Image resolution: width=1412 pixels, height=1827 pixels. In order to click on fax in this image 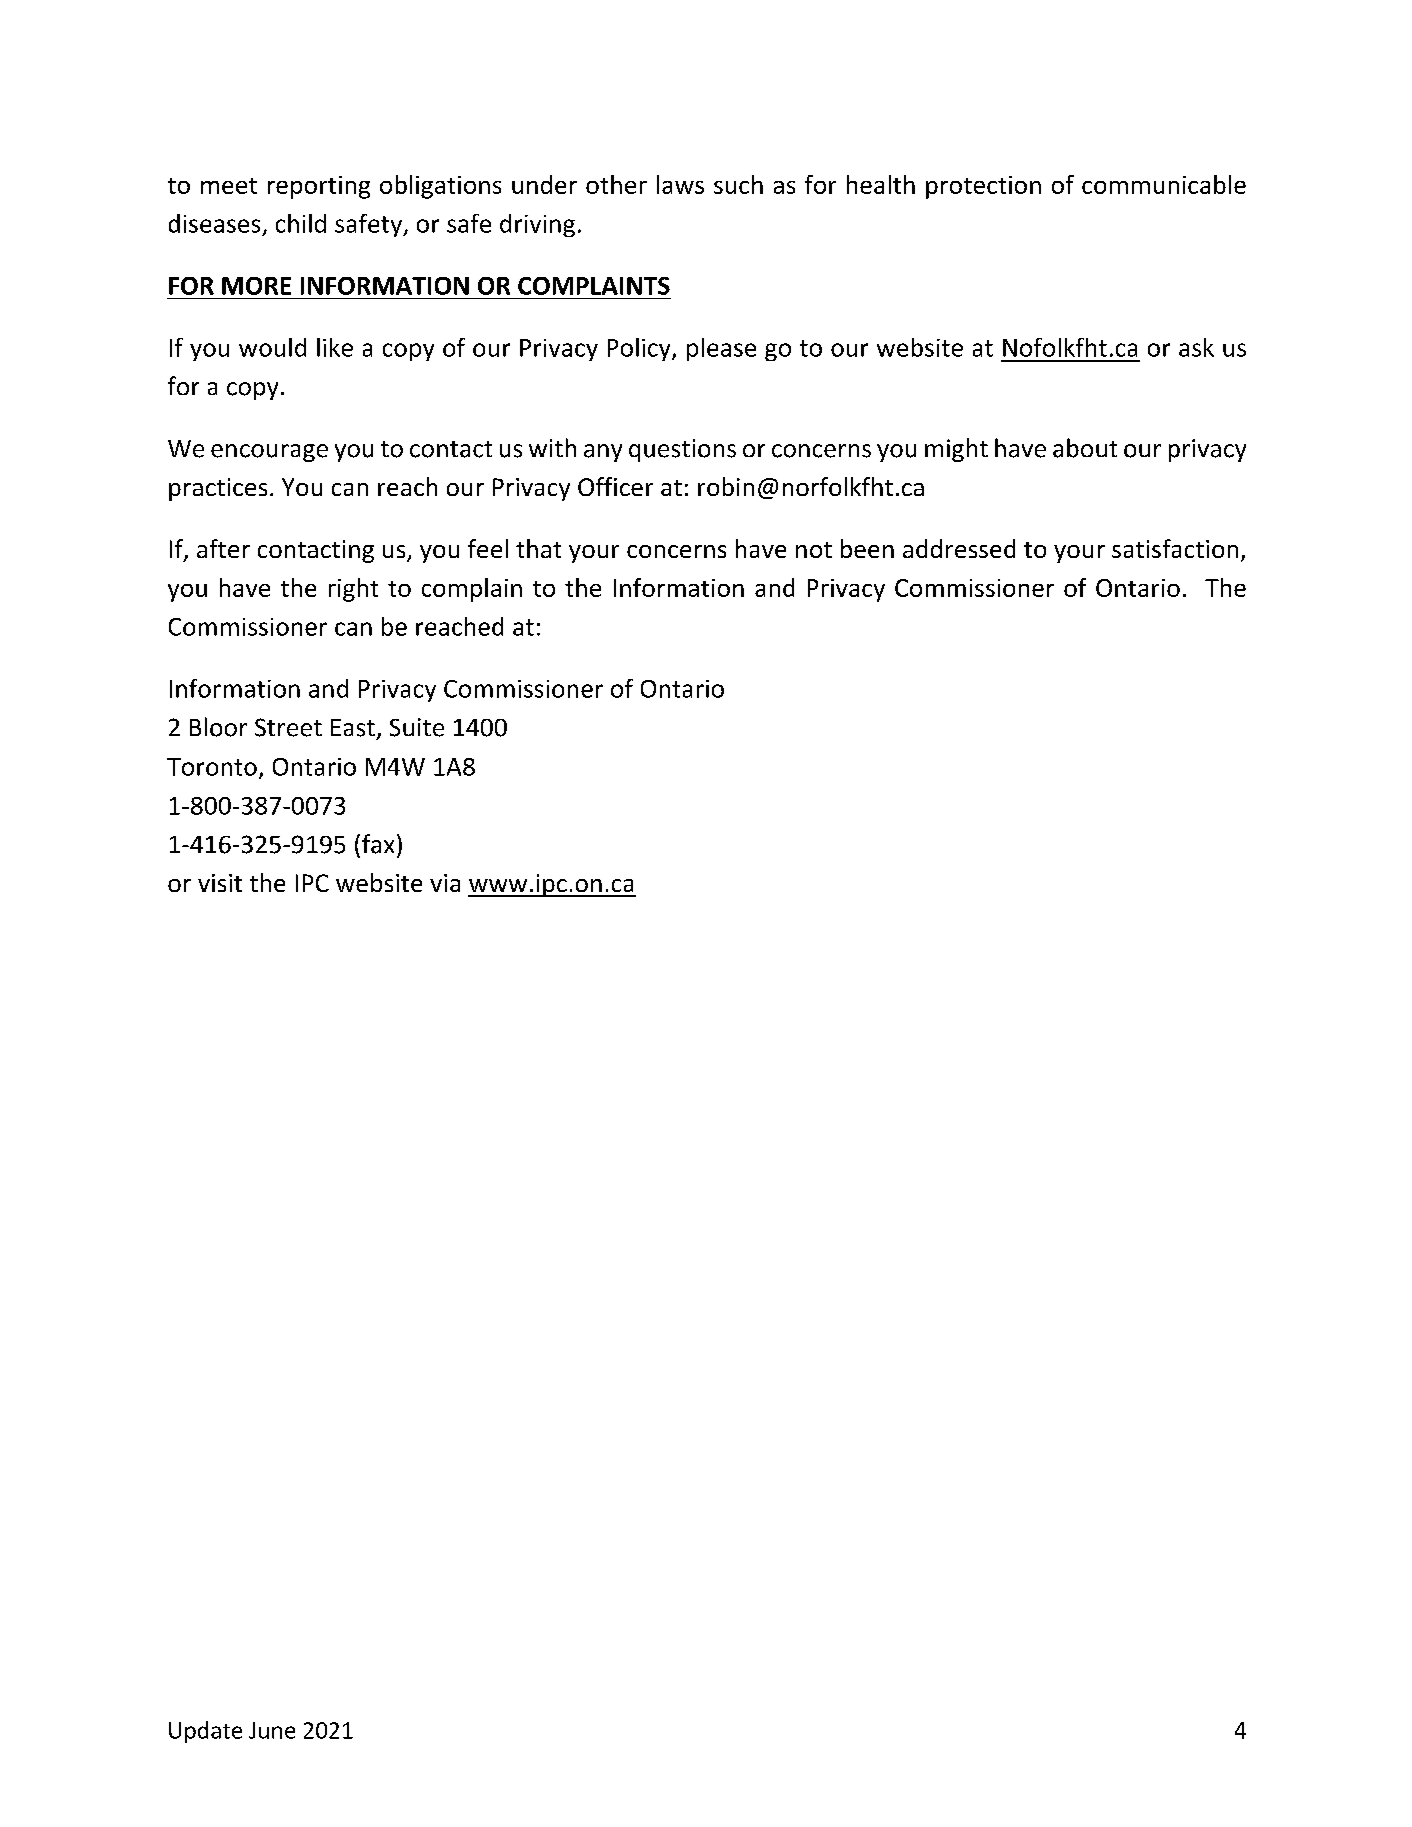, I will do `click(378, 844)`.
